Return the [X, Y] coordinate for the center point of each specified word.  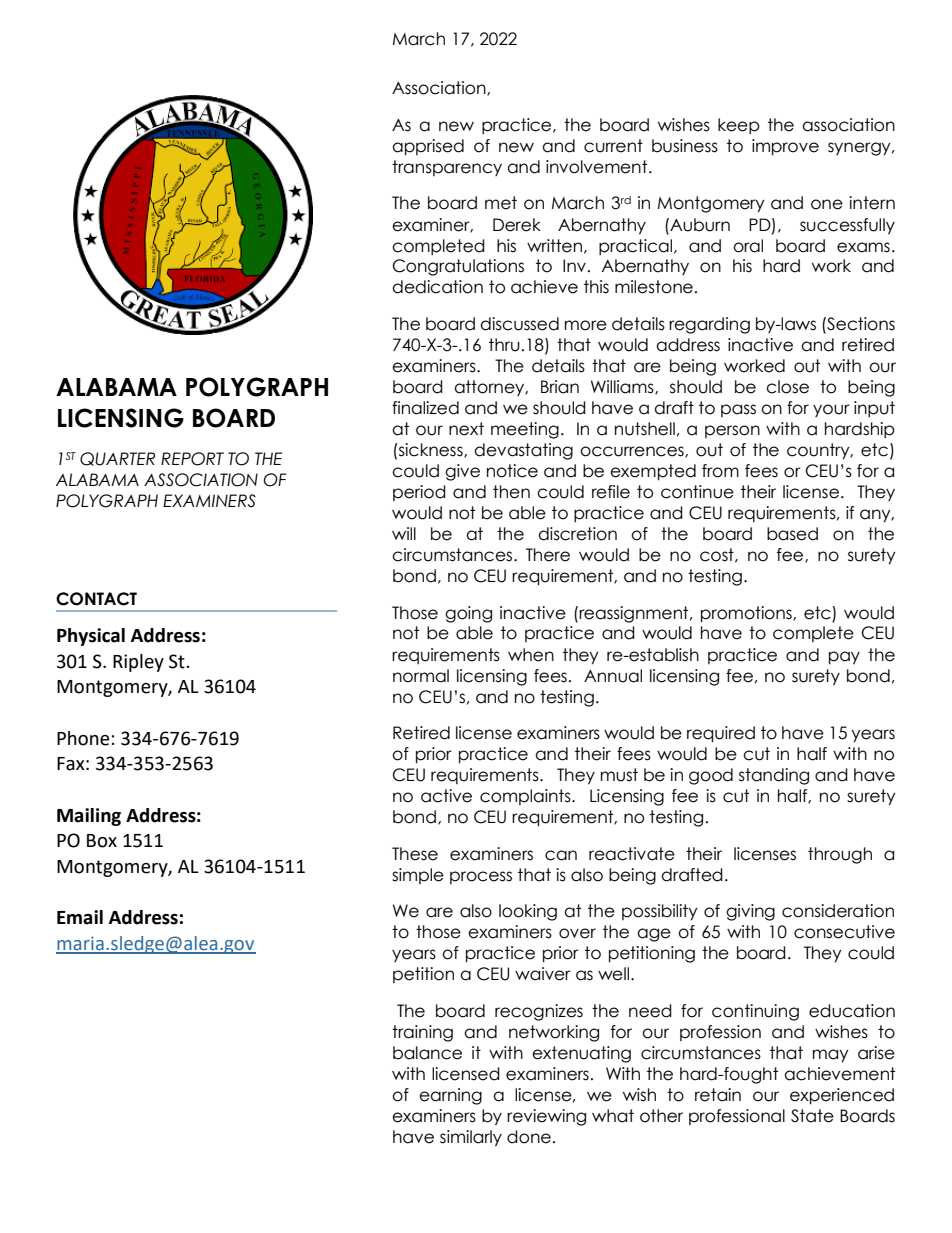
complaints [526, 797]
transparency [447, 168]
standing [774, 776]
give [462, 472]
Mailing [89, 817]
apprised [428, 147]
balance [427, 1053]
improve [785, 147]
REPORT [192, 459]
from [720, 471]
